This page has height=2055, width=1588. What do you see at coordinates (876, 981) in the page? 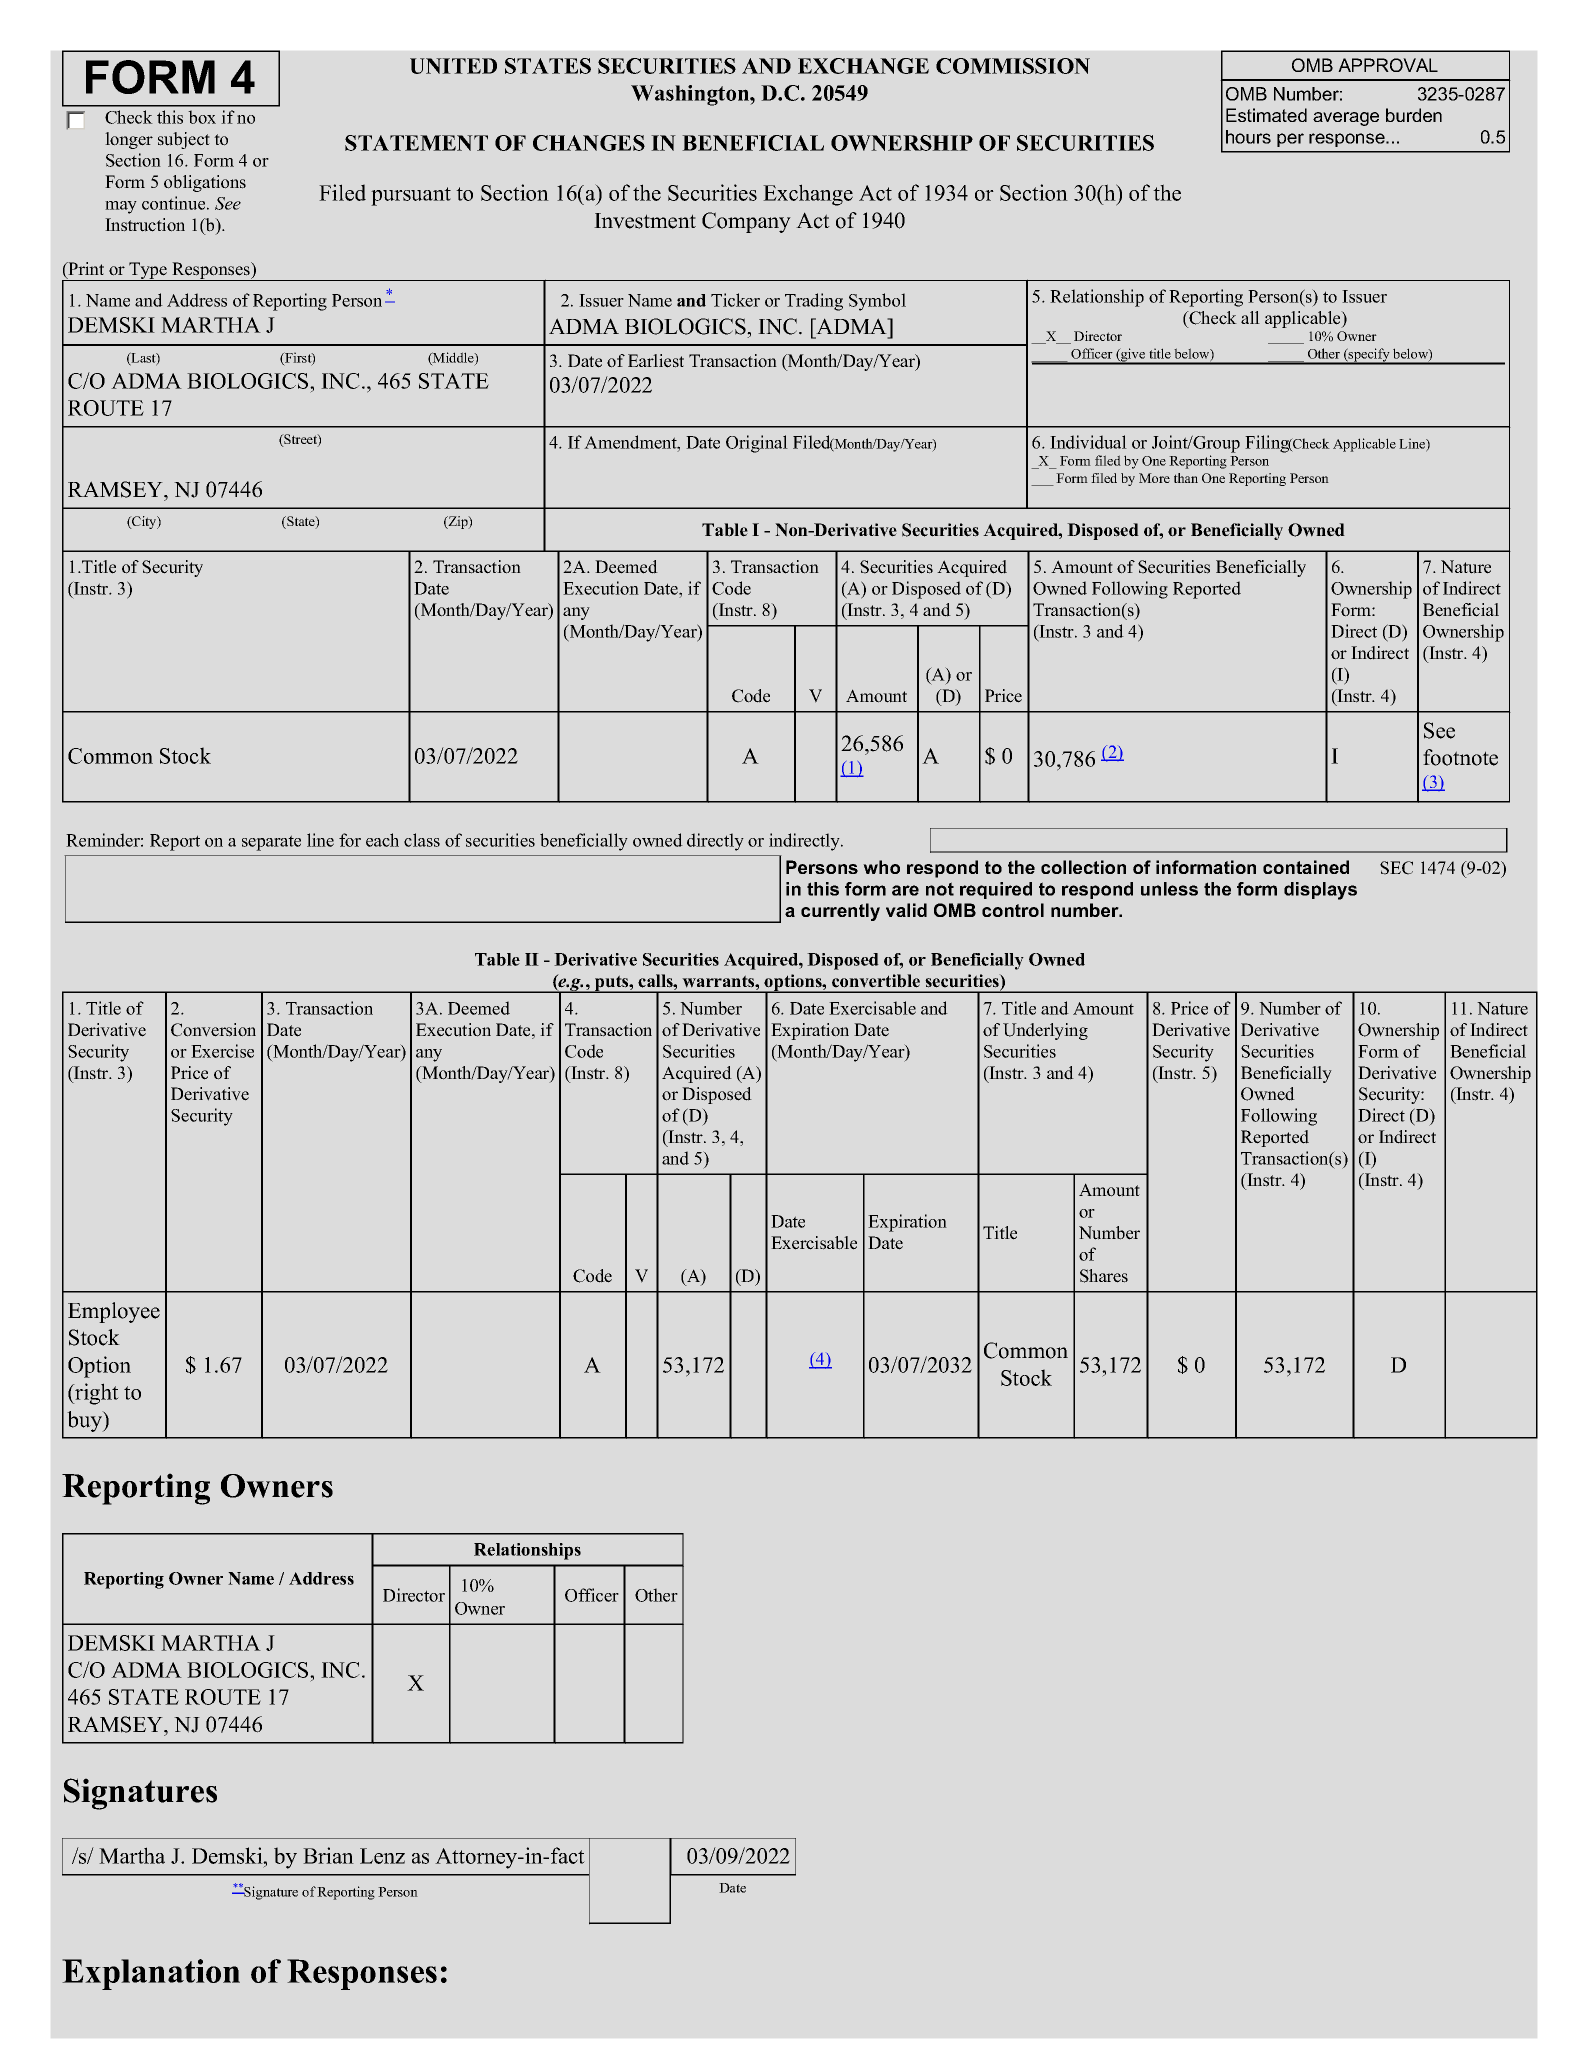
I see `convertible` at bounding box center [876, 981].
